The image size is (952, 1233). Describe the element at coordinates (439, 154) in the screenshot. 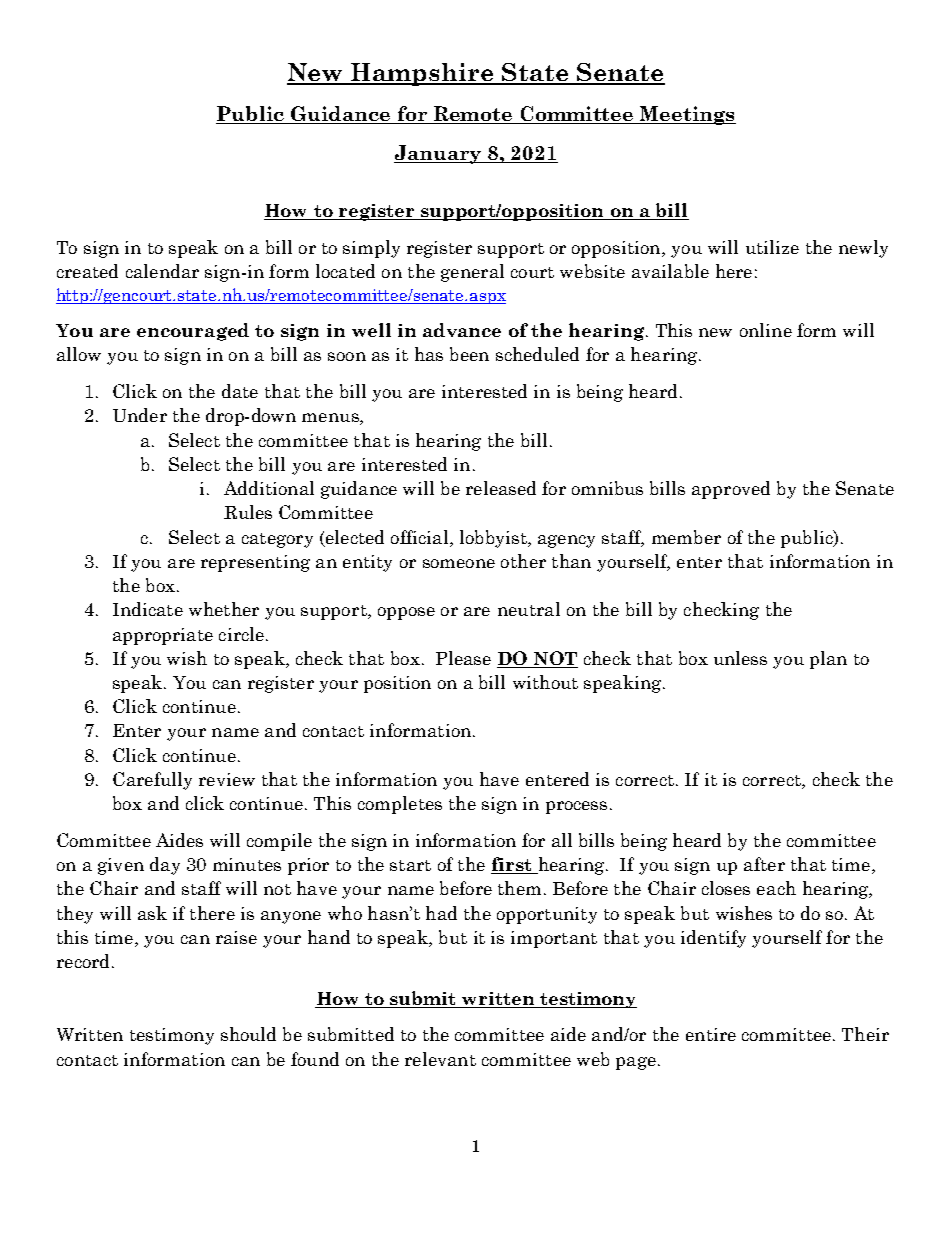

I see `January` at that location.
